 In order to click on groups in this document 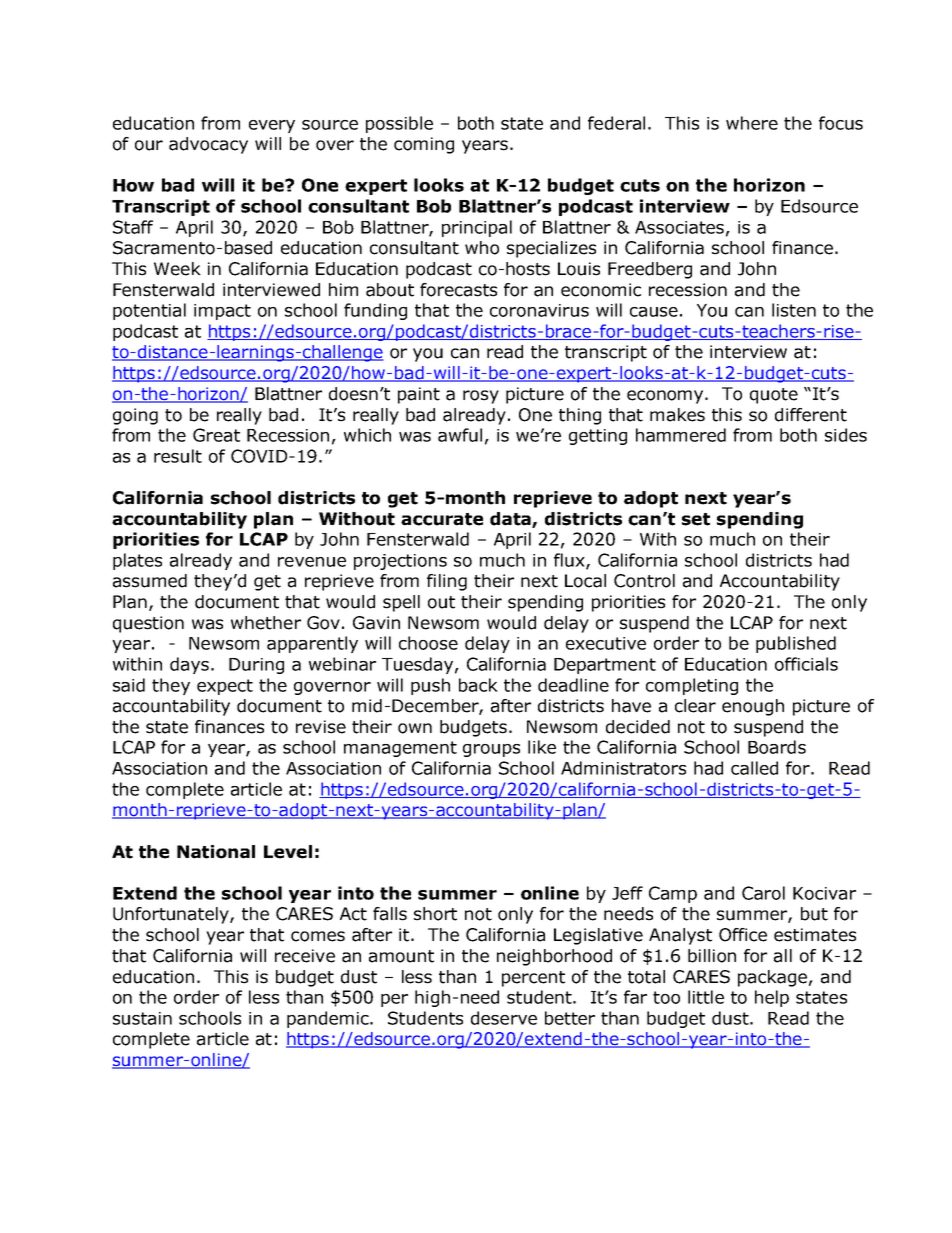, I will do `click(491, 750)`.
